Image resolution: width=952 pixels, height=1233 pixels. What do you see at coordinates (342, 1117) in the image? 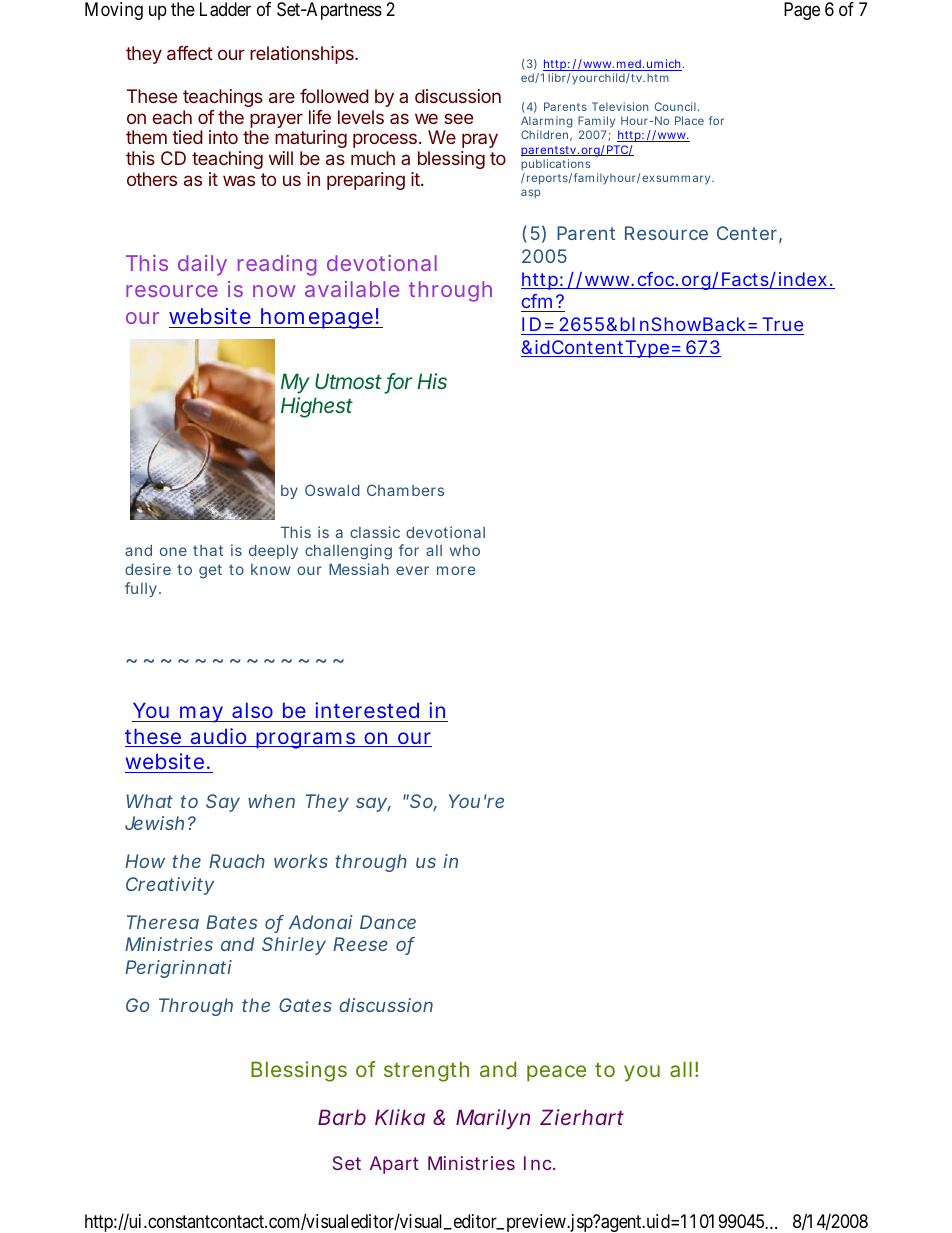
I see `Barb` at bounding box center [342, 1117].
